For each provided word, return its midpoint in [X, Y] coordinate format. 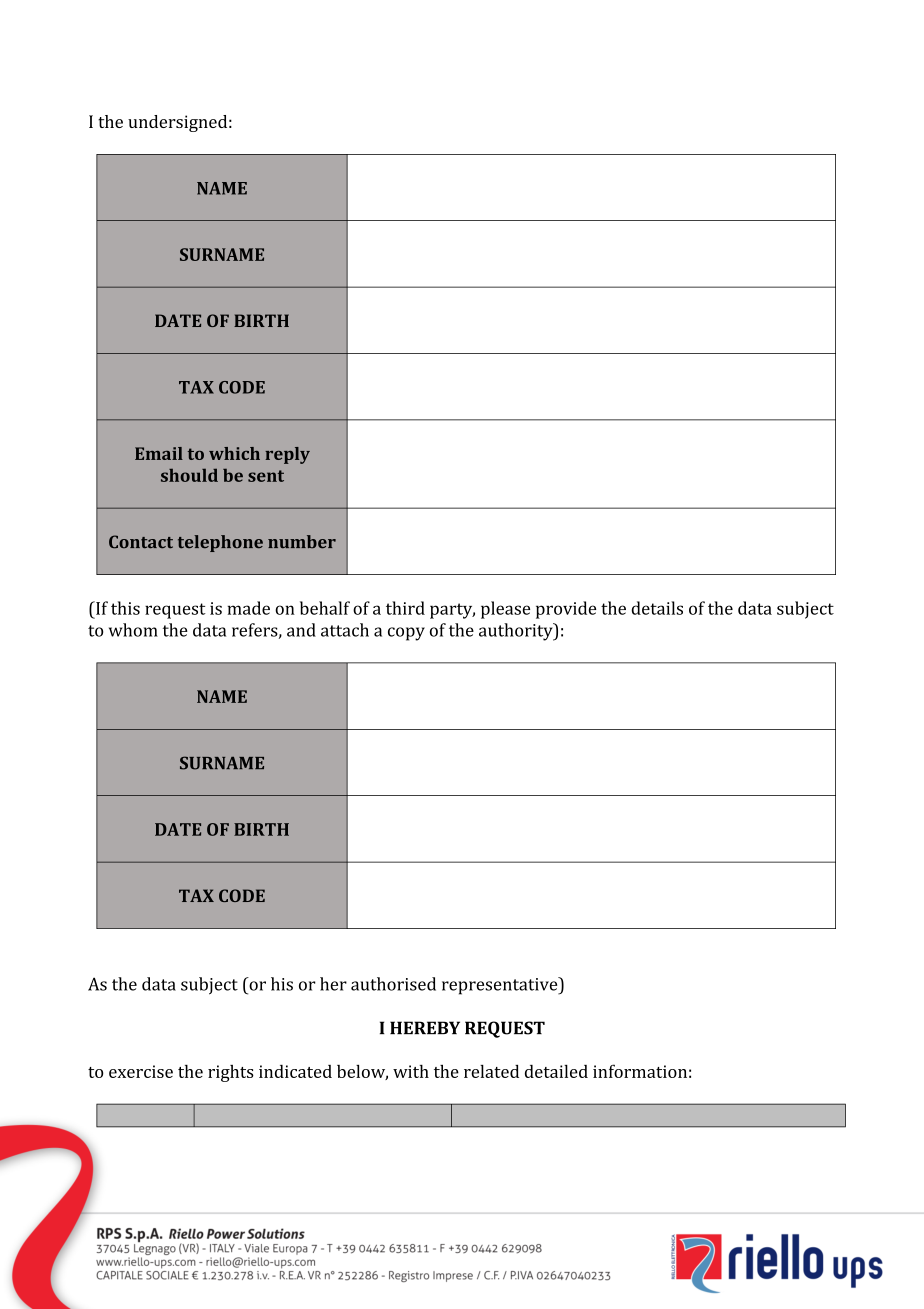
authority [517, 632]
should [189, 475]
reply [287, 455]
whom [133, 630]
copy [406, 634]
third [405, 608]
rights [231, 1073]
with [411, 1071]
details [657, 608]
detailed [556, 1071]
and [301, 630]
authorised [393, 984]
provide [566, 610]
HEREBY [425, 1027]
